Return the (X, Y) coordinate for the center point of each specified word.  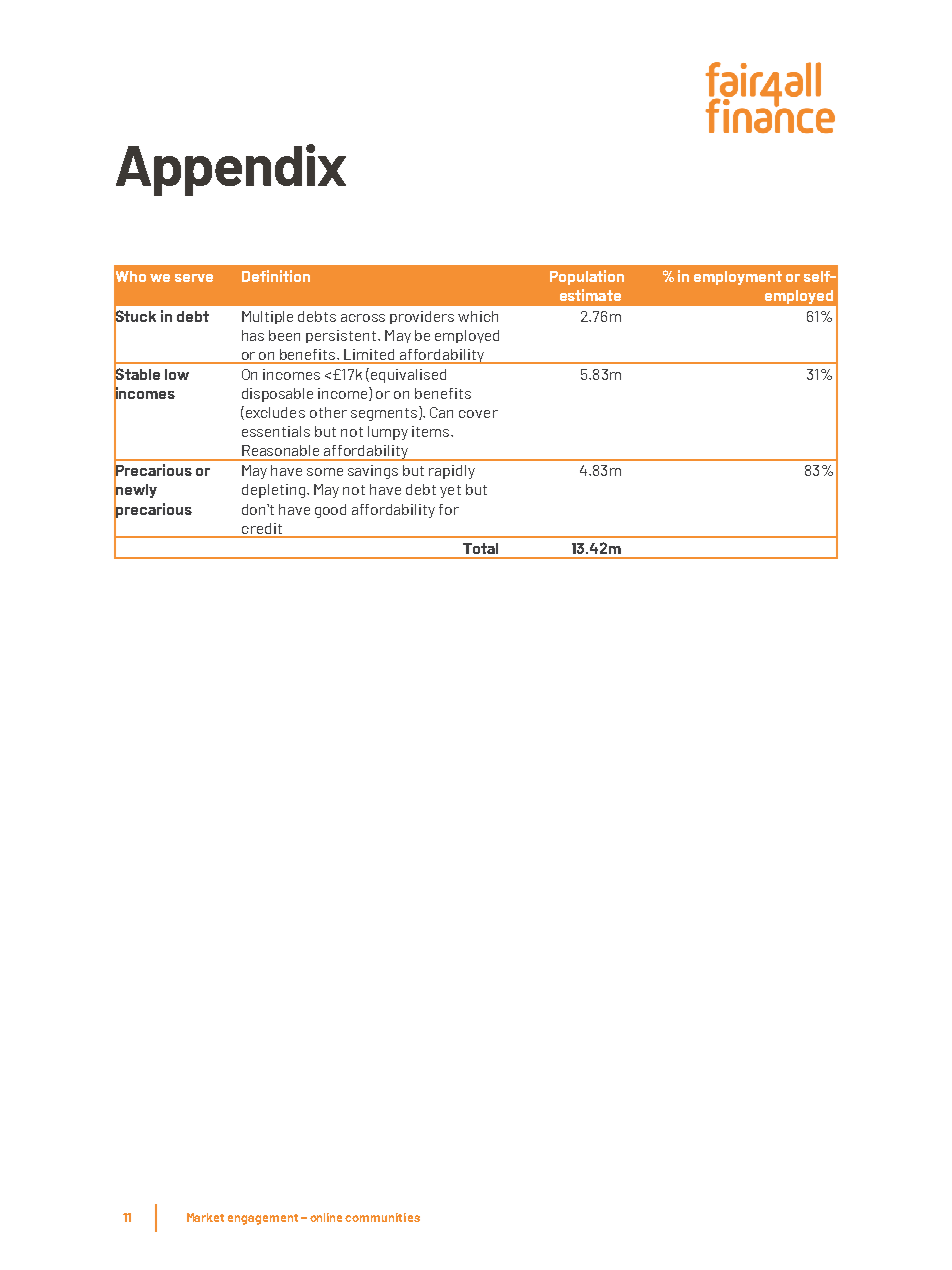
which (478, 316)
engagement (263, 1219)
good (330, 511)
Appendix (231, 170)
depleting (273, 491)
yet (450, 491)
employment (738, 278)
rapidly (452, 472)
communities (382, 1217)
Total (480, 548)
